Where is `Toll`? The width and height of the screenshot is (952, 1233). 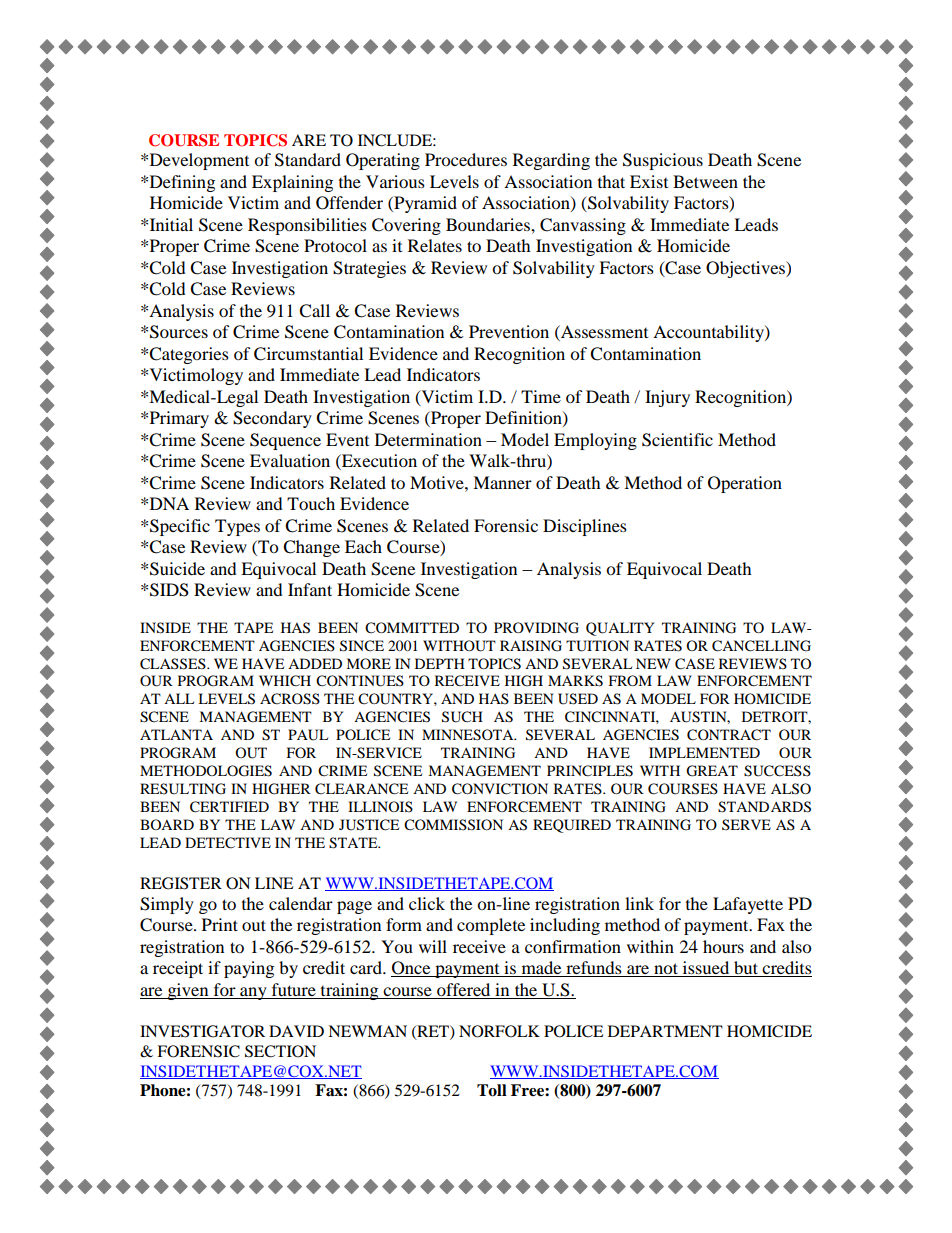 Toll is located at coordinates (492, 1090).
